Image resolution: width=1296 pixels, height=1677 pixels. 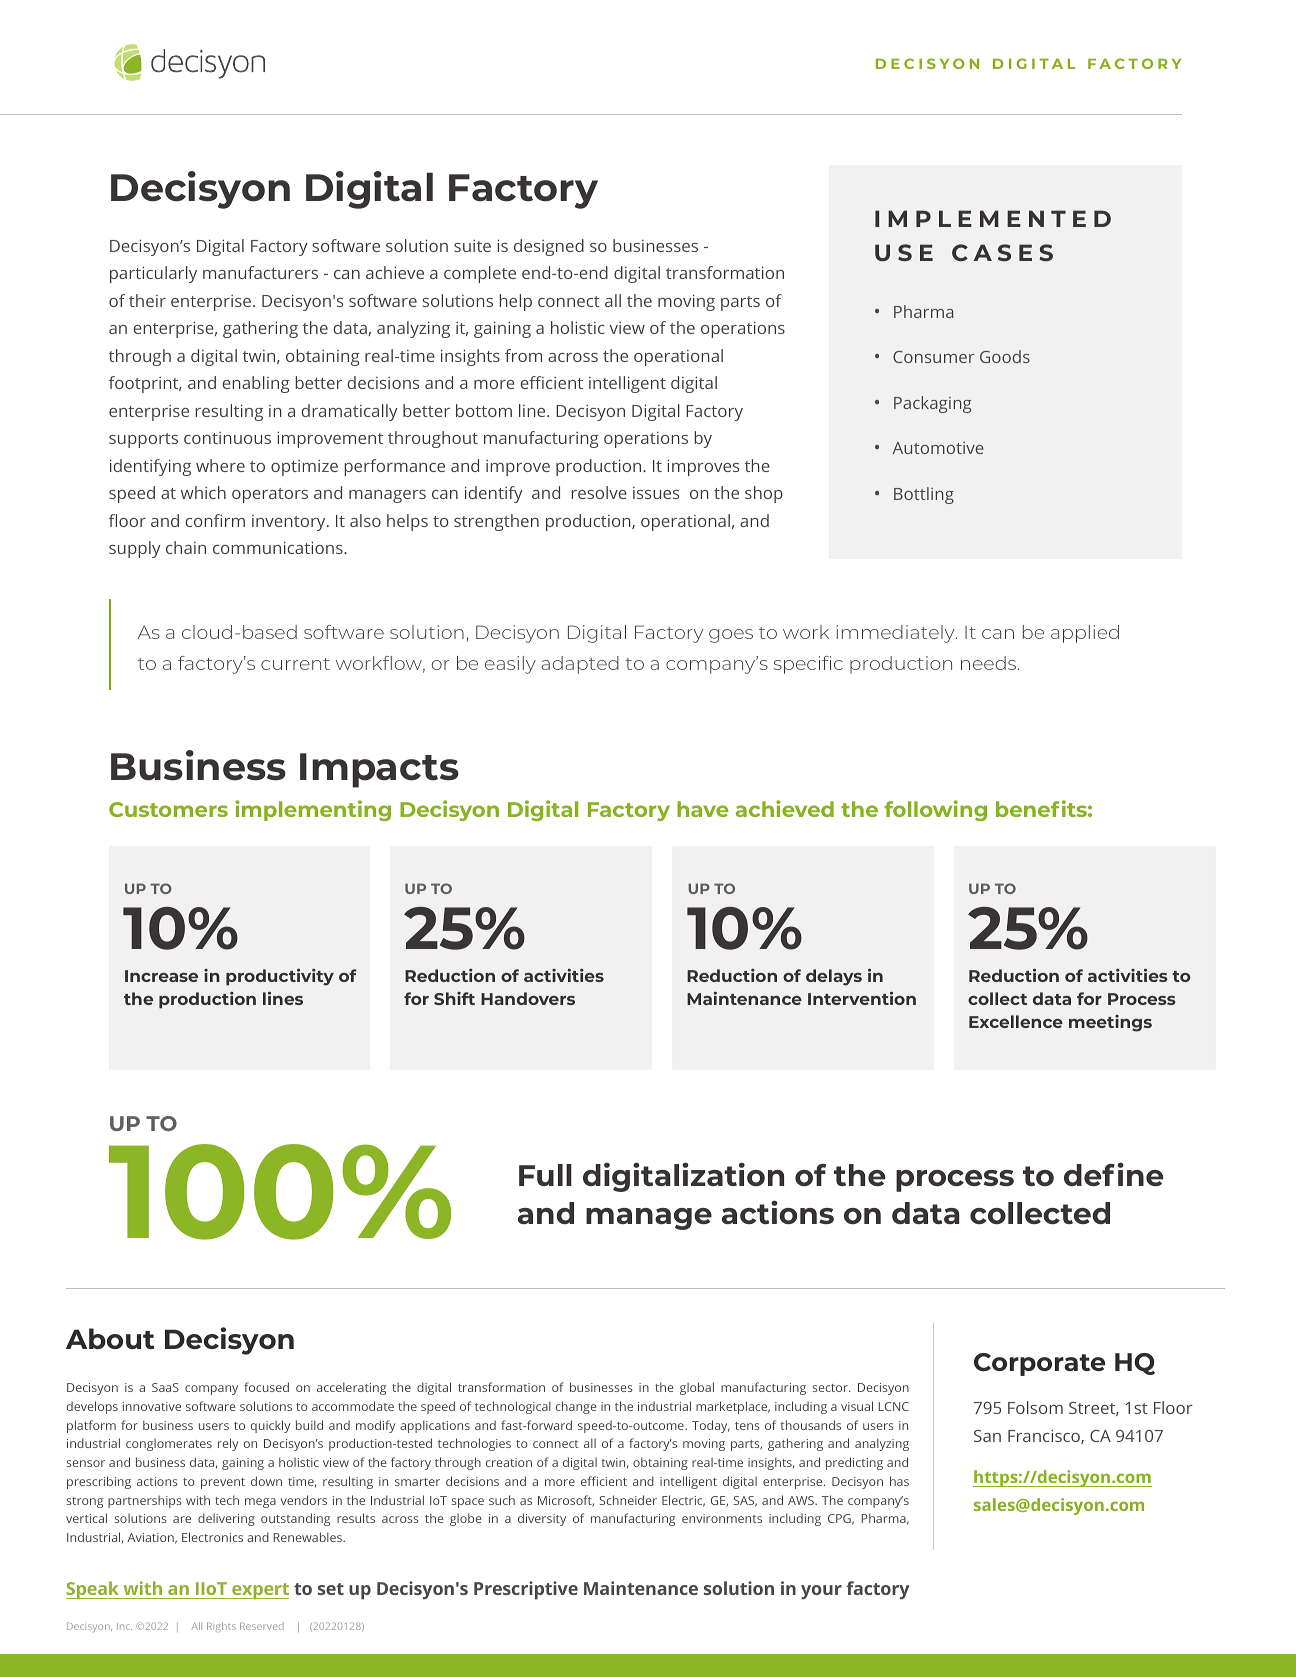 I want to click on Increase, so click(x=161, y=976).
